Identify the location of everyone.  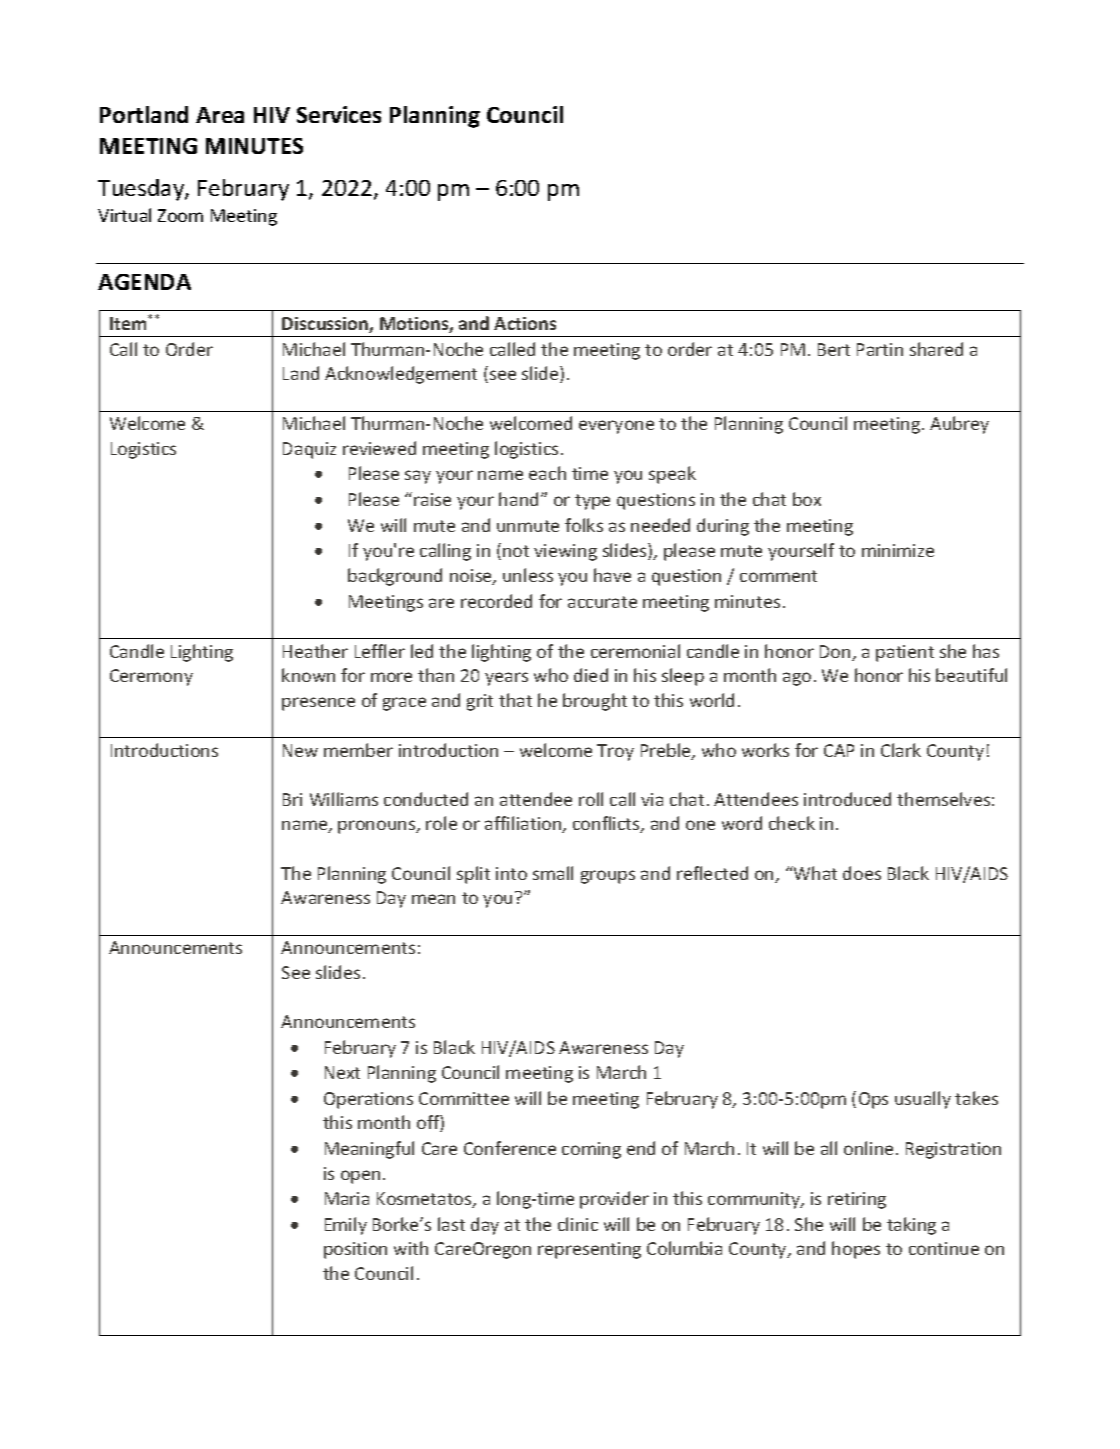
(616, 427).
